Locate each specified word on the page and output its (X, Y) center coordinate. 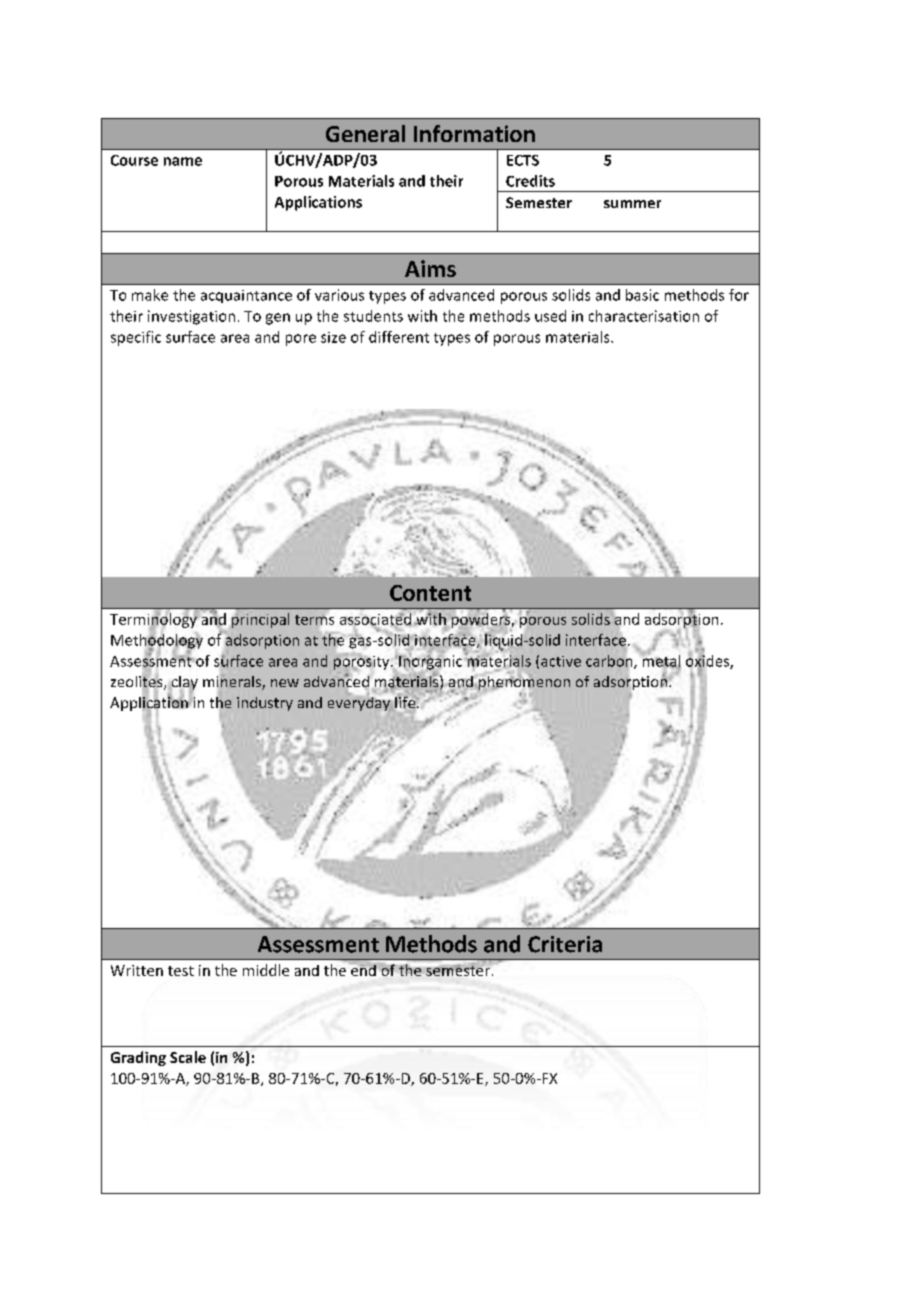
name (183, 161)
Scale (188, 1057)
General (365, 133)
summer (632, 204)
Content (430, 593)
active (561, 661)
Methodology (157, 641)
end (364, 969)
